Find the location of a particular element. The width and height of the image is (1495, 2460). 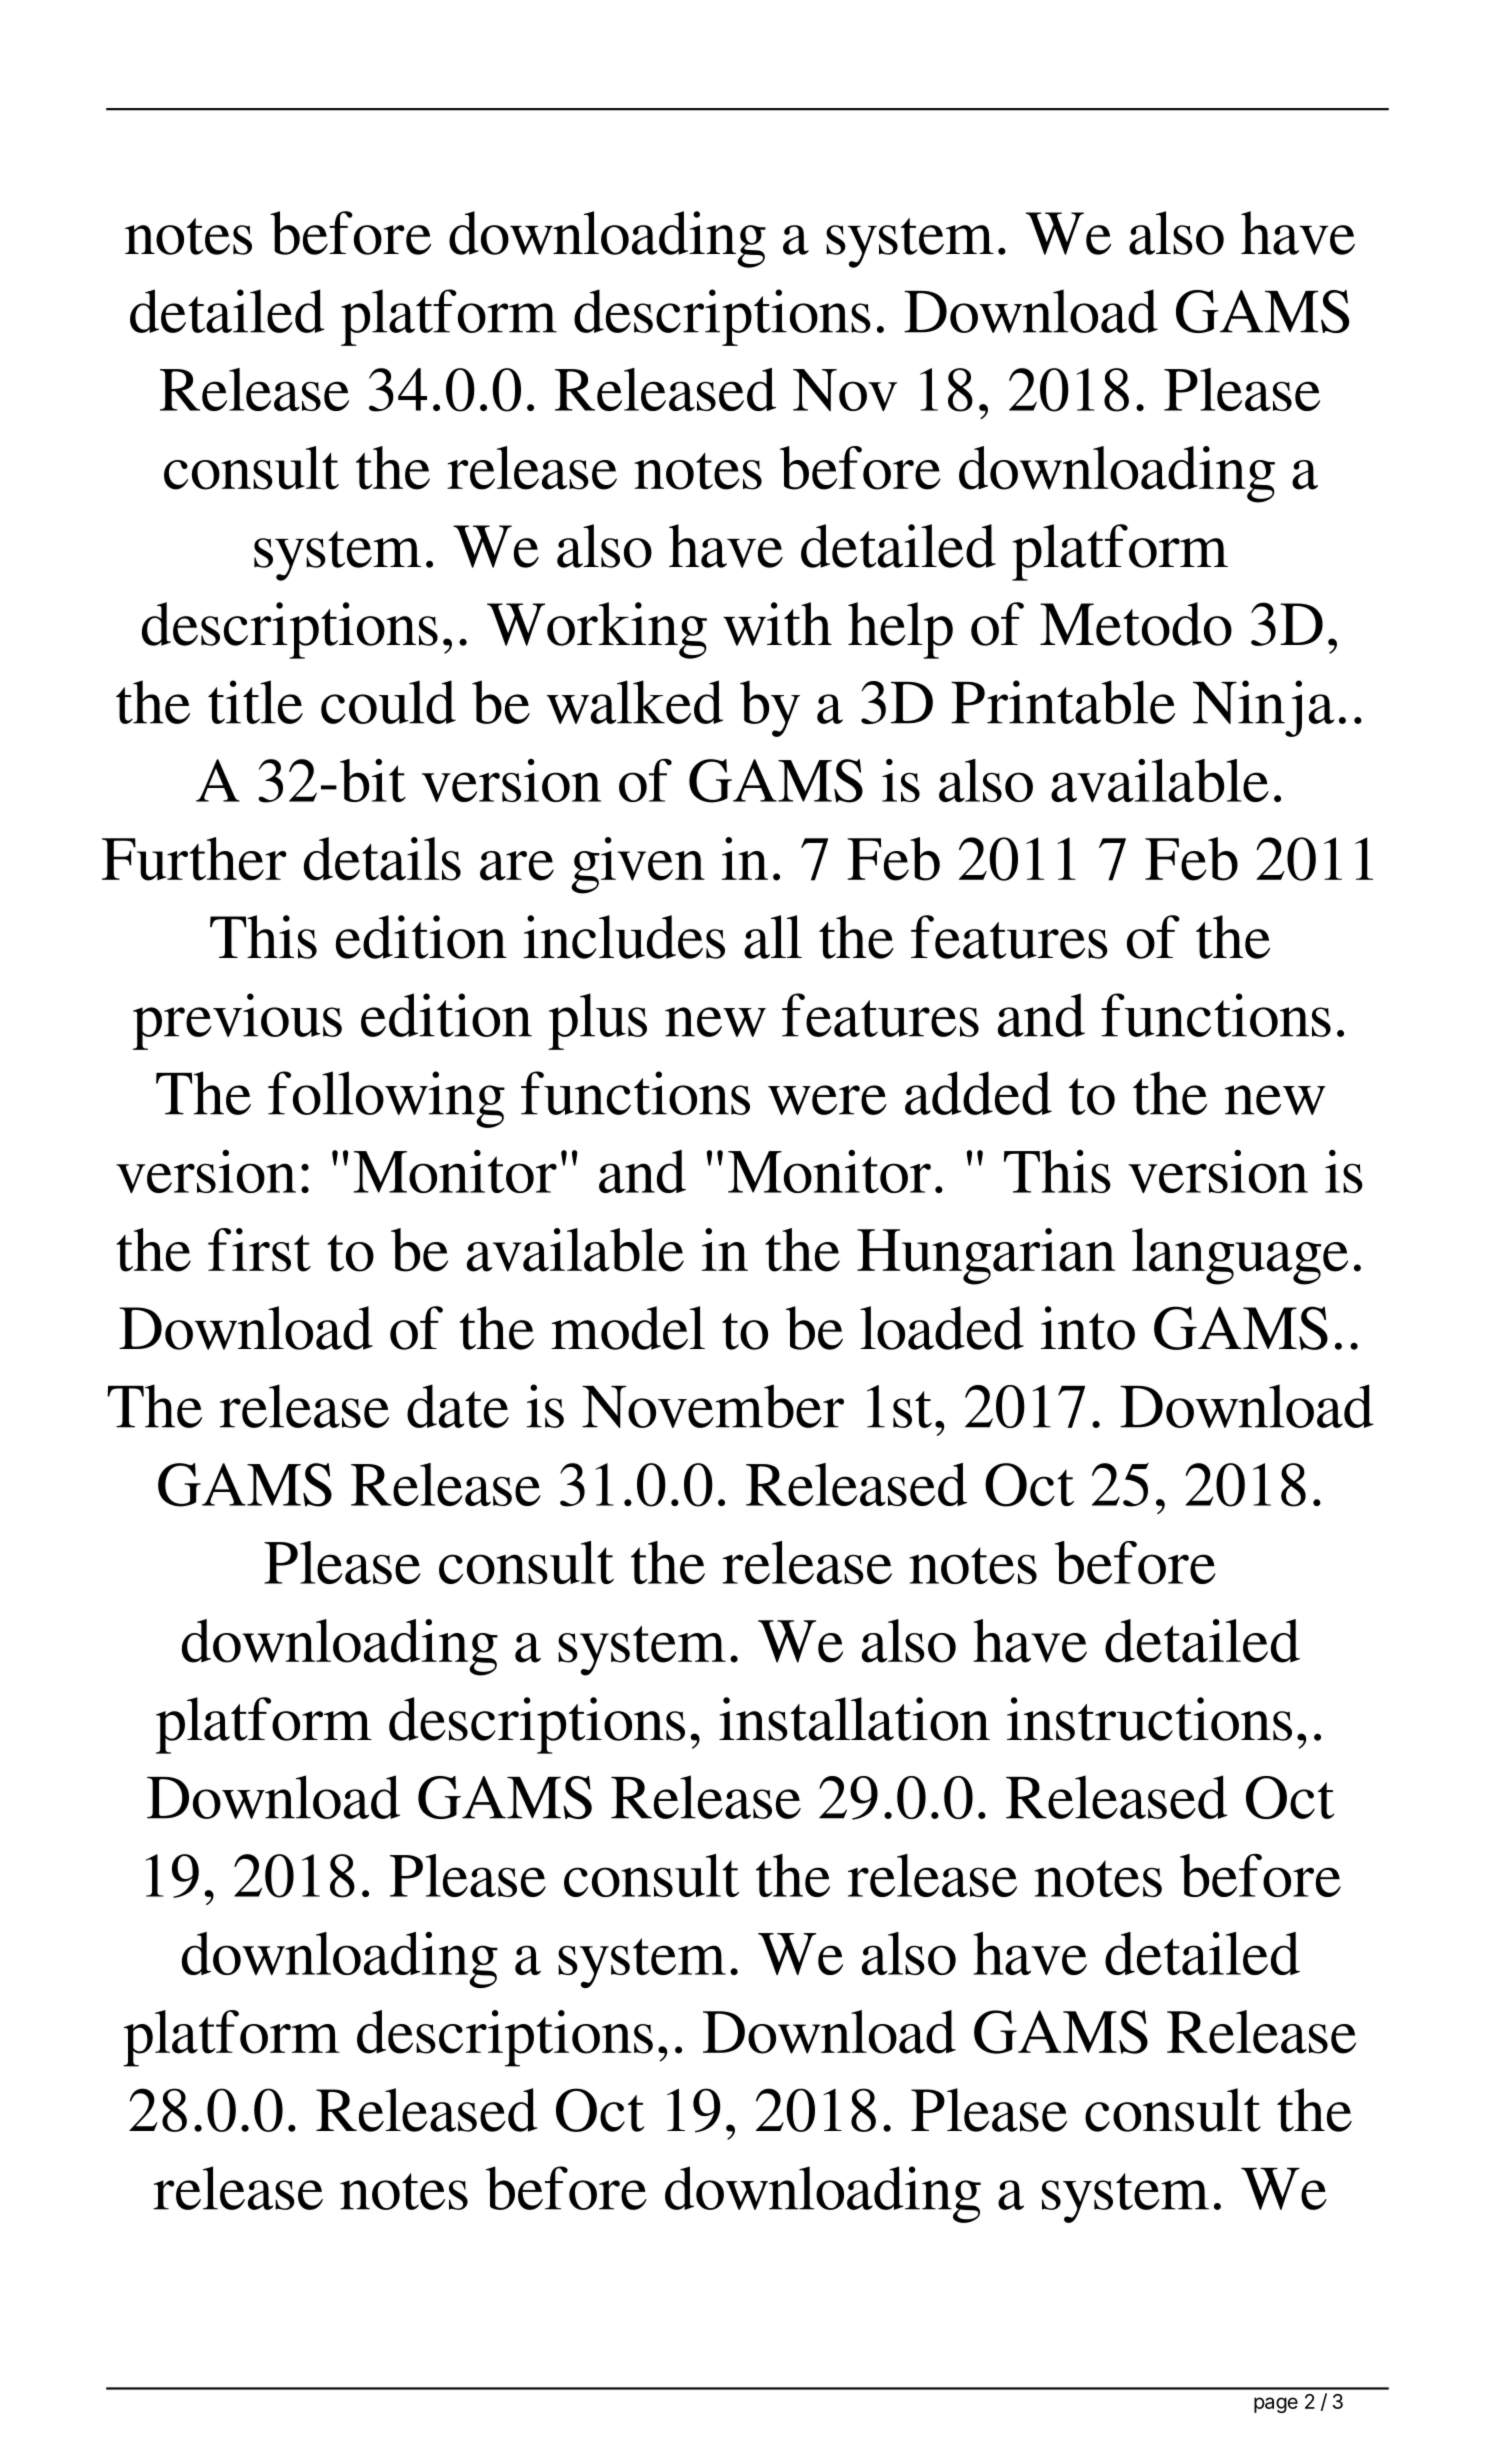

were is located at coordinates (827, 1100).
